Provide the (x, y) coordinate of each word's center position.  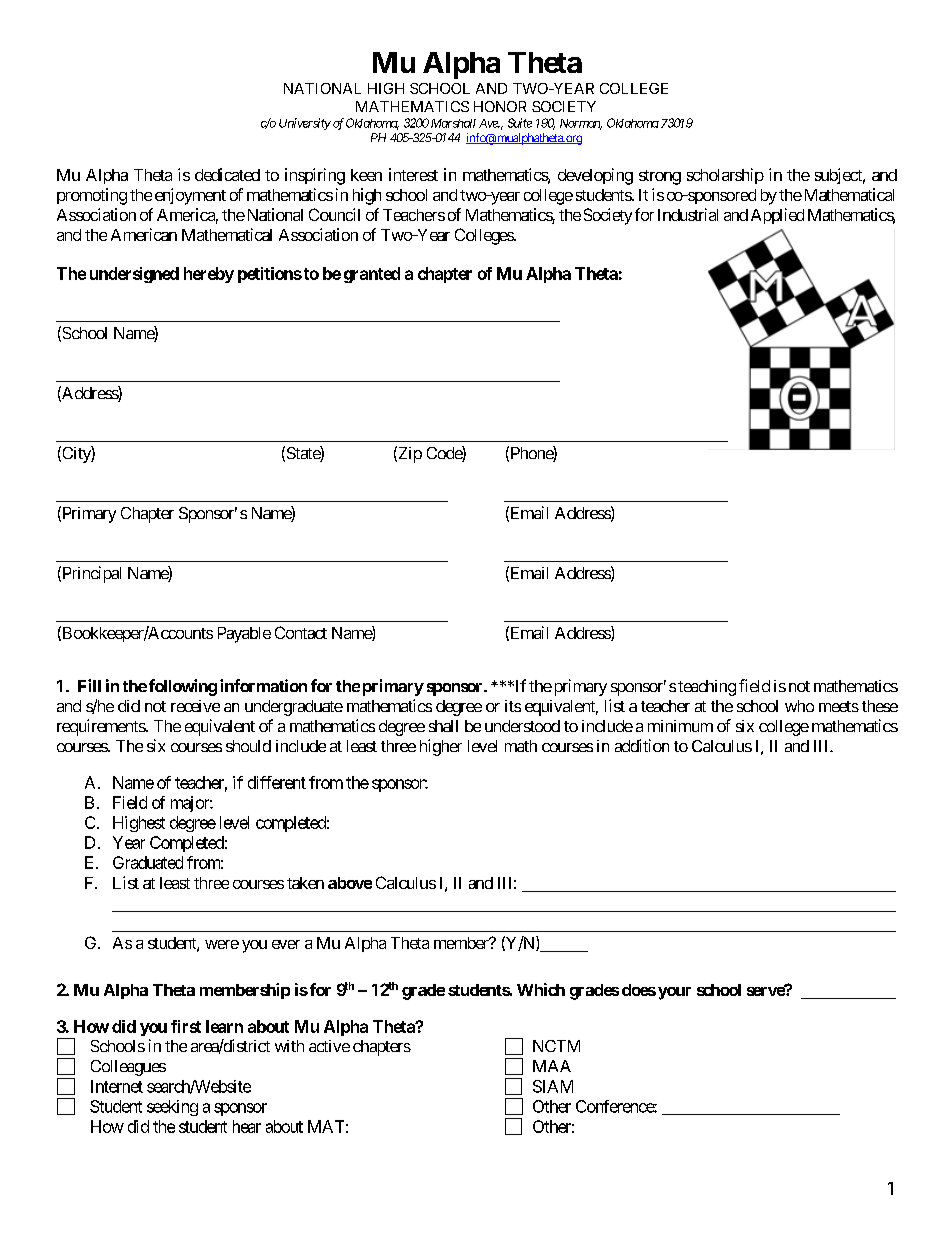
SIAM (553, 1086)
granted (372, 275)
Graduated (148, 862)
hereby (209, 275)
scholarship (725, 176)
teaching (707, 688)
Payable (244, 635)
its (513, 706)
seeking (172, 1108)
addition (642, 745)
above (350, 883)
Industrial (688, 214)
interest (413, 174)
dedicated (227, 174)
